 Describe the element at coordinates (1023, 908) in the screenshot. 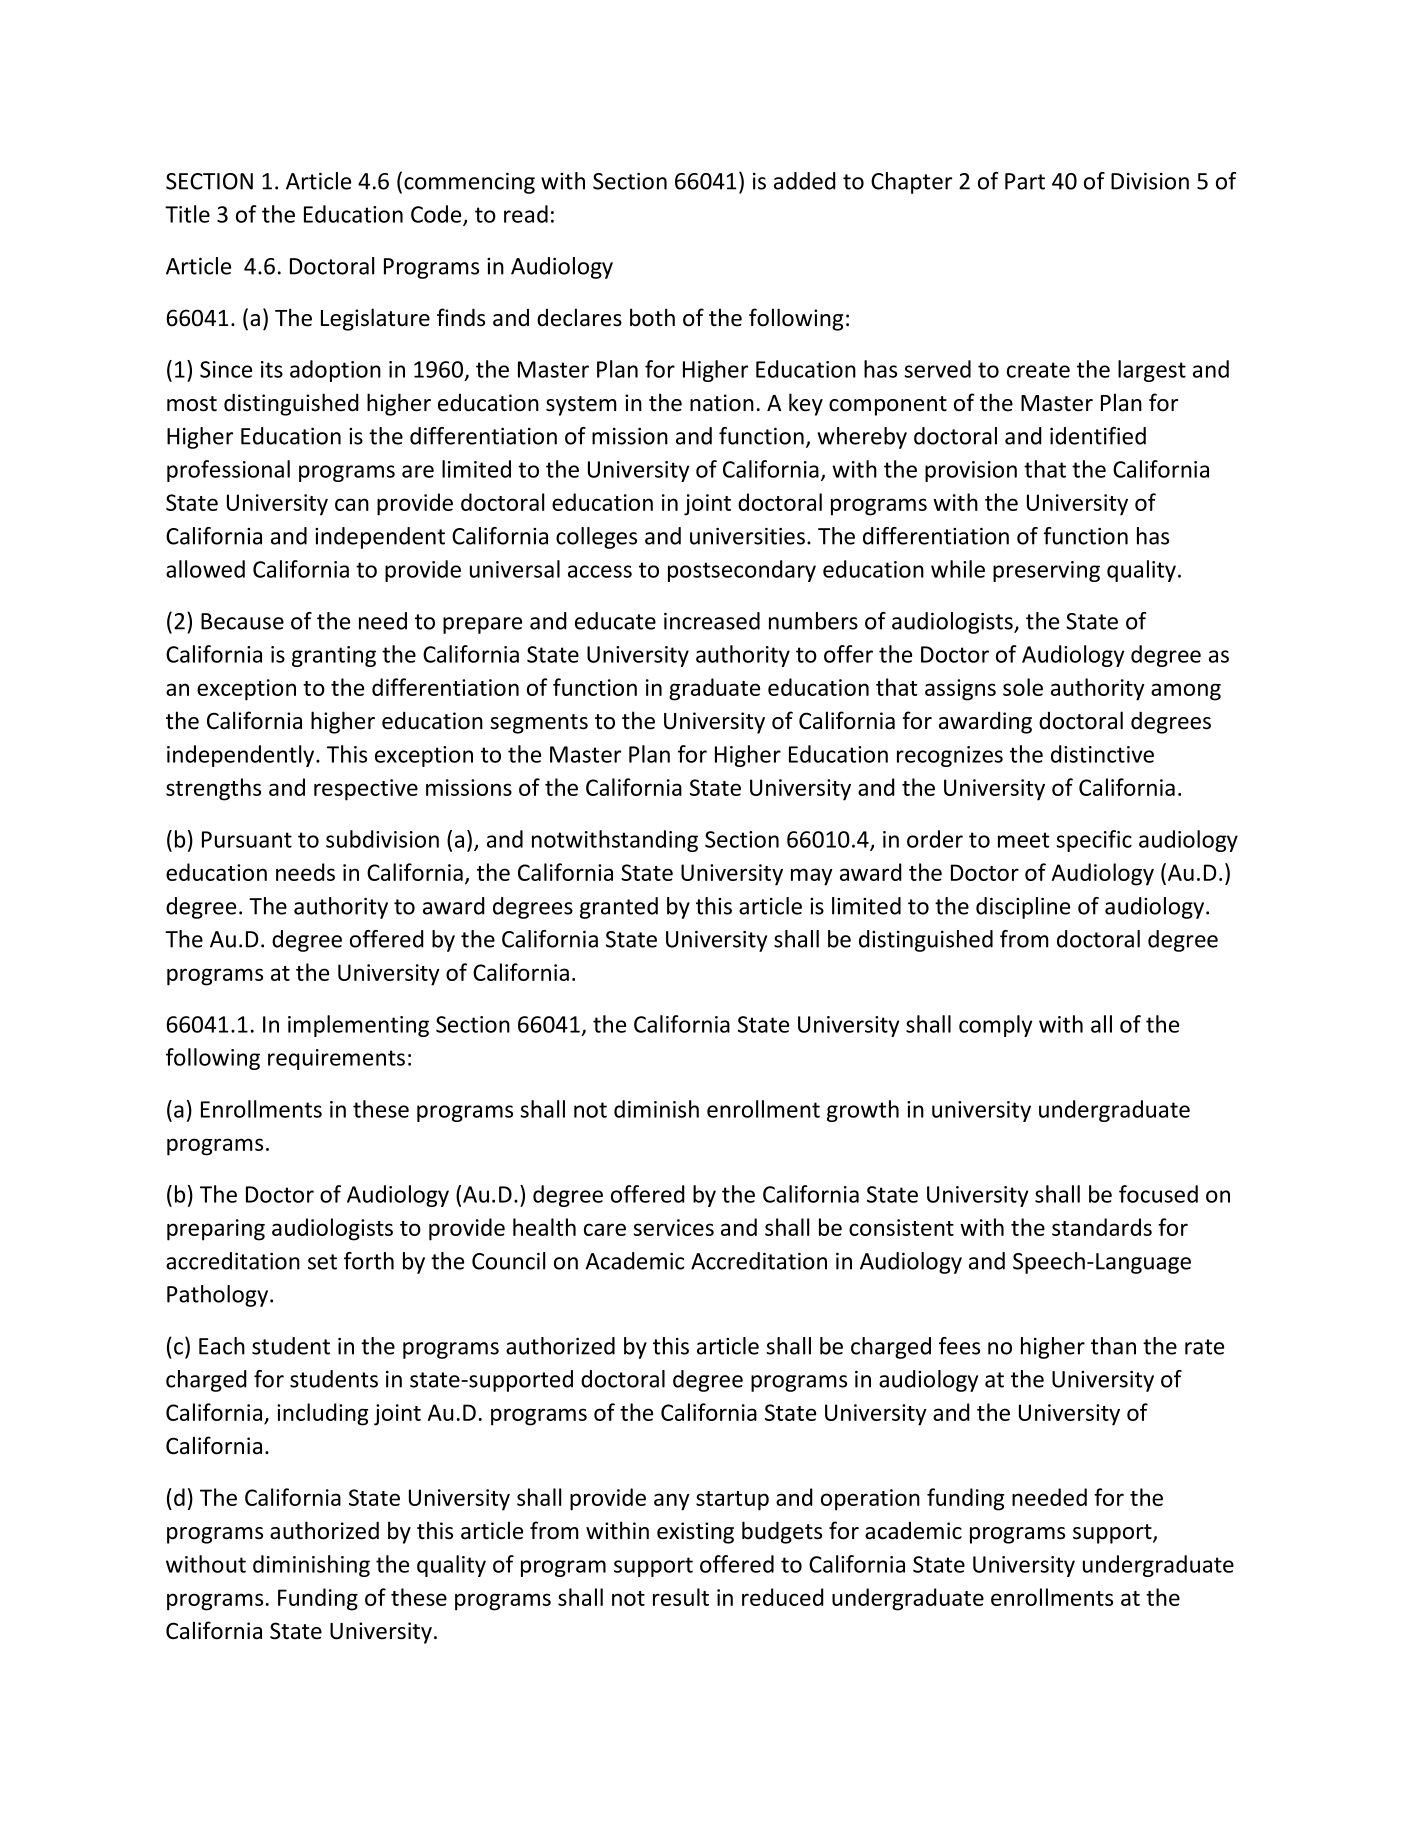

I see `discipline` at that location.
